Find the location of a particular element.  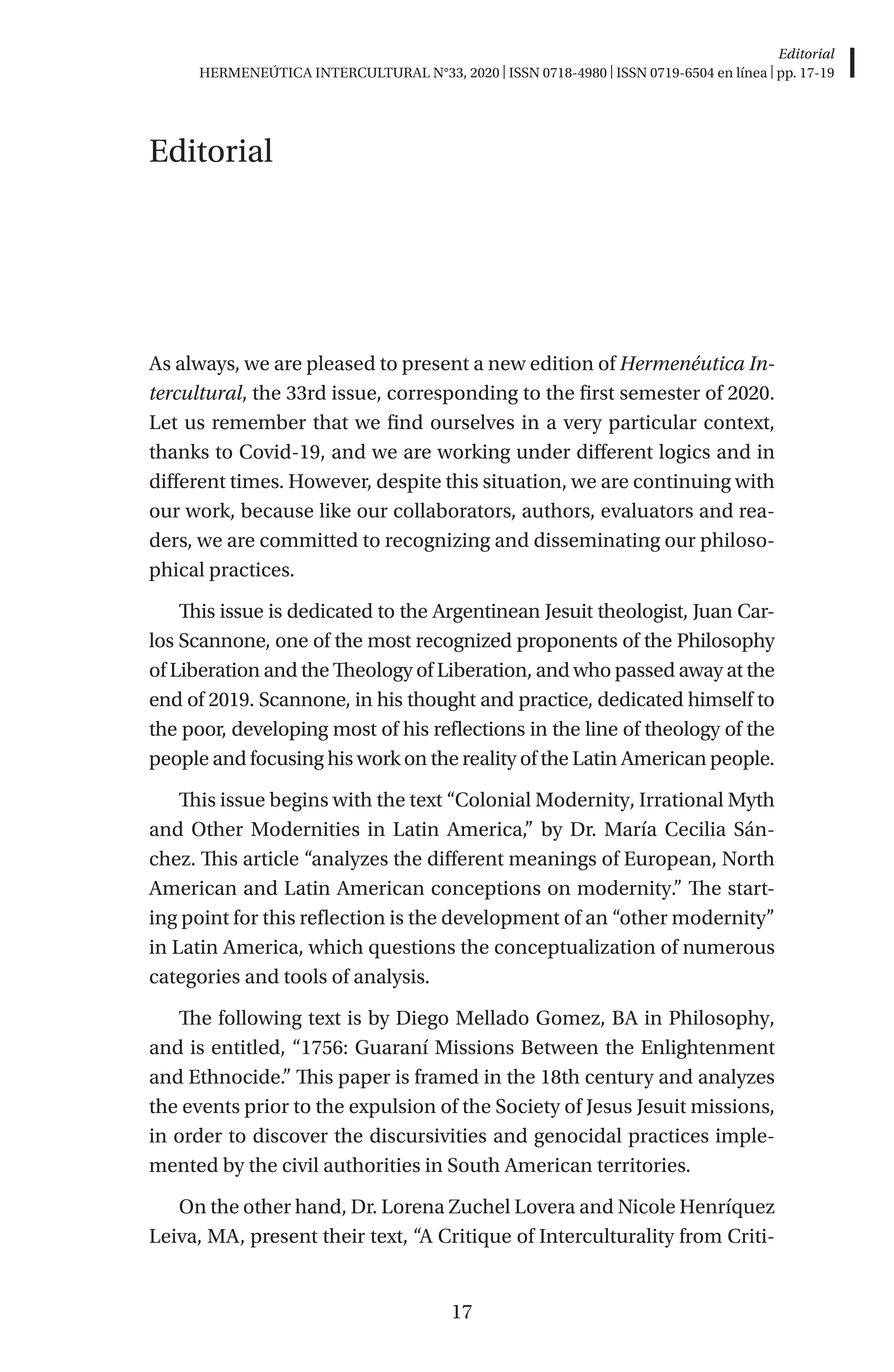

remember is located at coordinates (259, 422).
